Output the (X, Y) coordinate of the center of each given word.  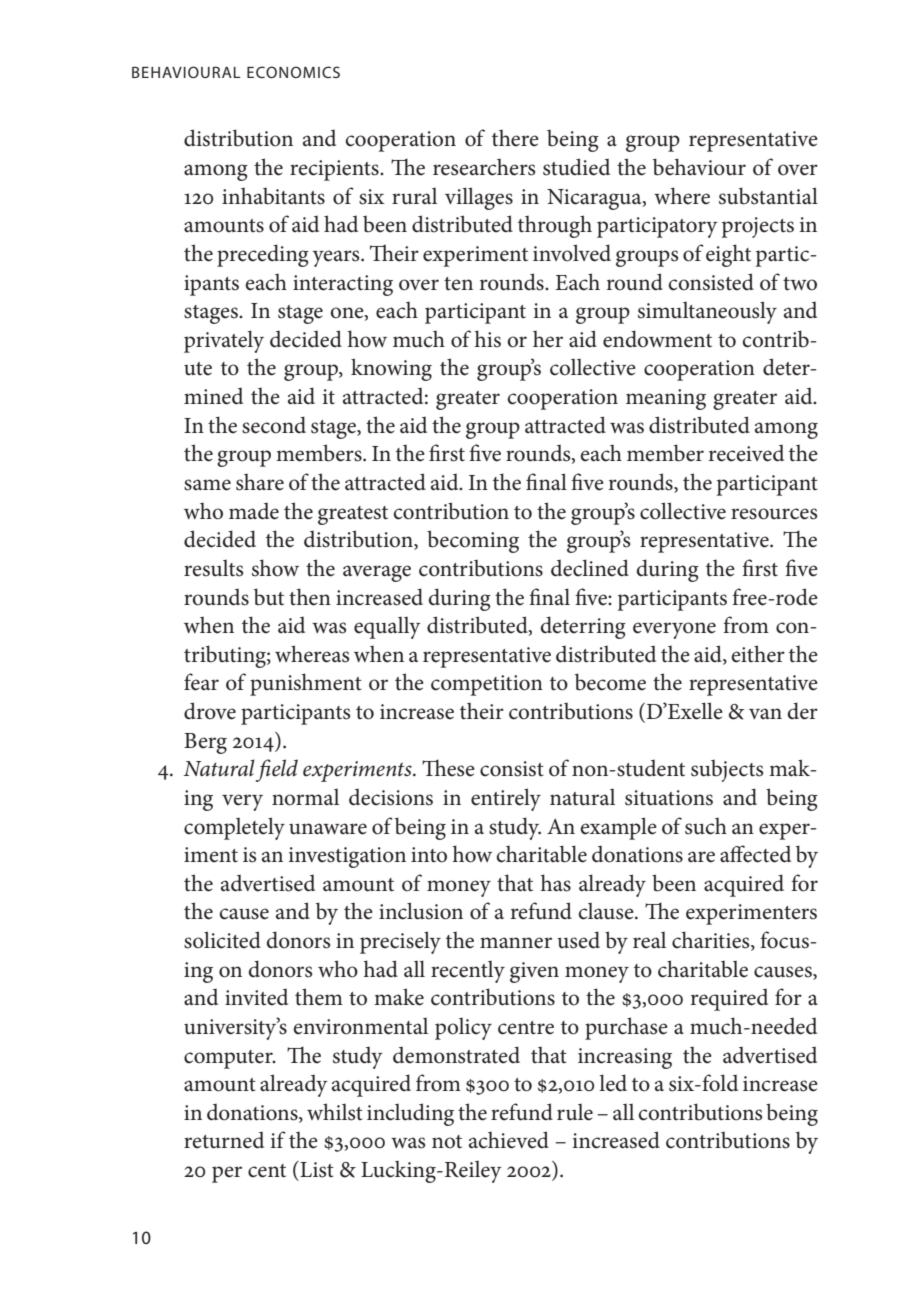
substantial (768, 196)
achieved (509, 1140)
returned (224, 1140)
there (515, 138)
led (613, 1083)
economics (293, 72)
